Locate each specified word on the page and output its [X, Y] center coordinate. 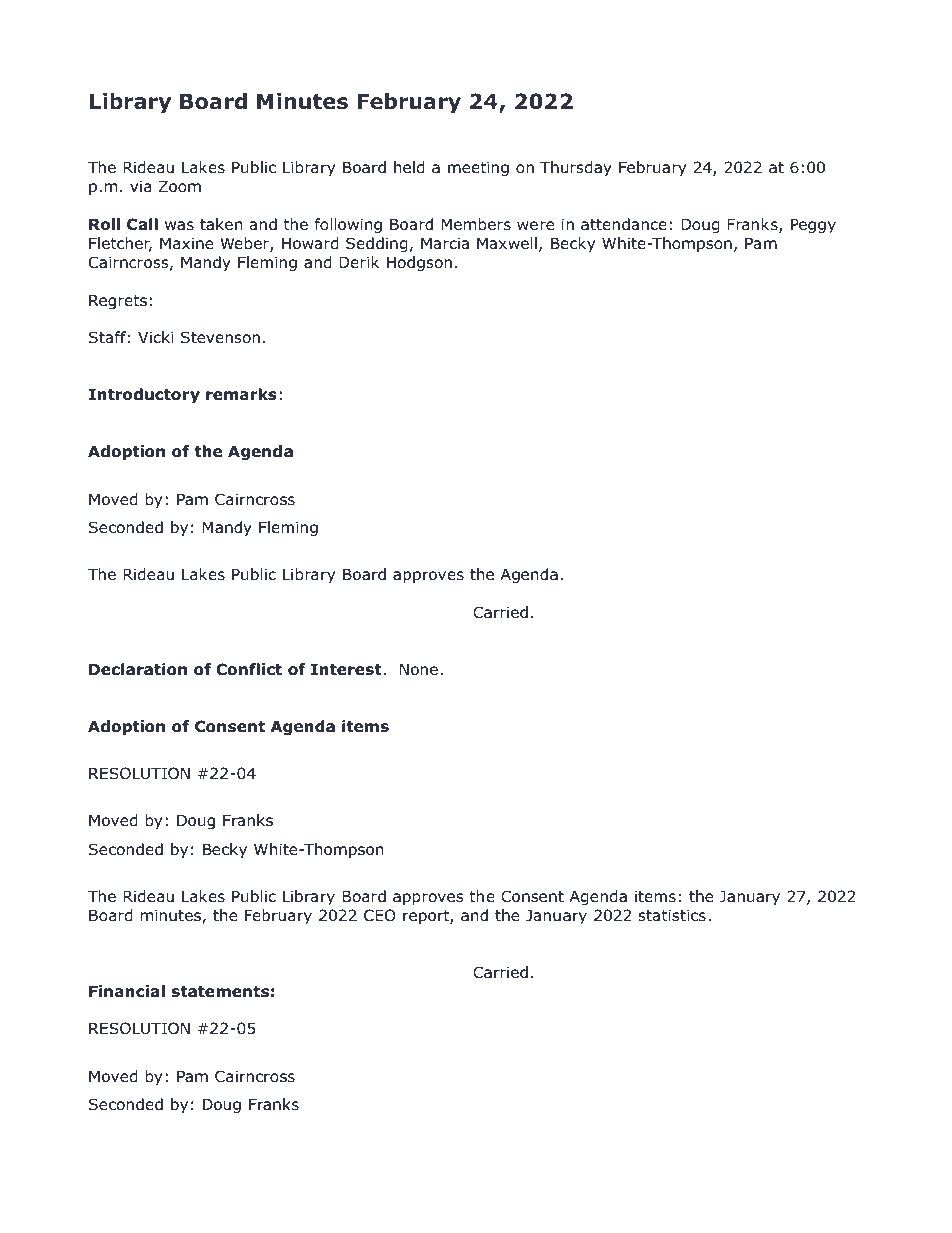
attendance [624, 224]
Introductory [144, 395]
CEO [380, 915]
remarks [241, 394]
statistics [672, 915]
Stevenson [220, 337]
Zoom [180, 186]
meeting [478, 168]
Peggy [813, 225]
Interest [347, 669]
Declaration [138, 669]
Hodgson [419, 263]
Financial [127, 991]
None [419, 669]
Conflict [249, 669]
